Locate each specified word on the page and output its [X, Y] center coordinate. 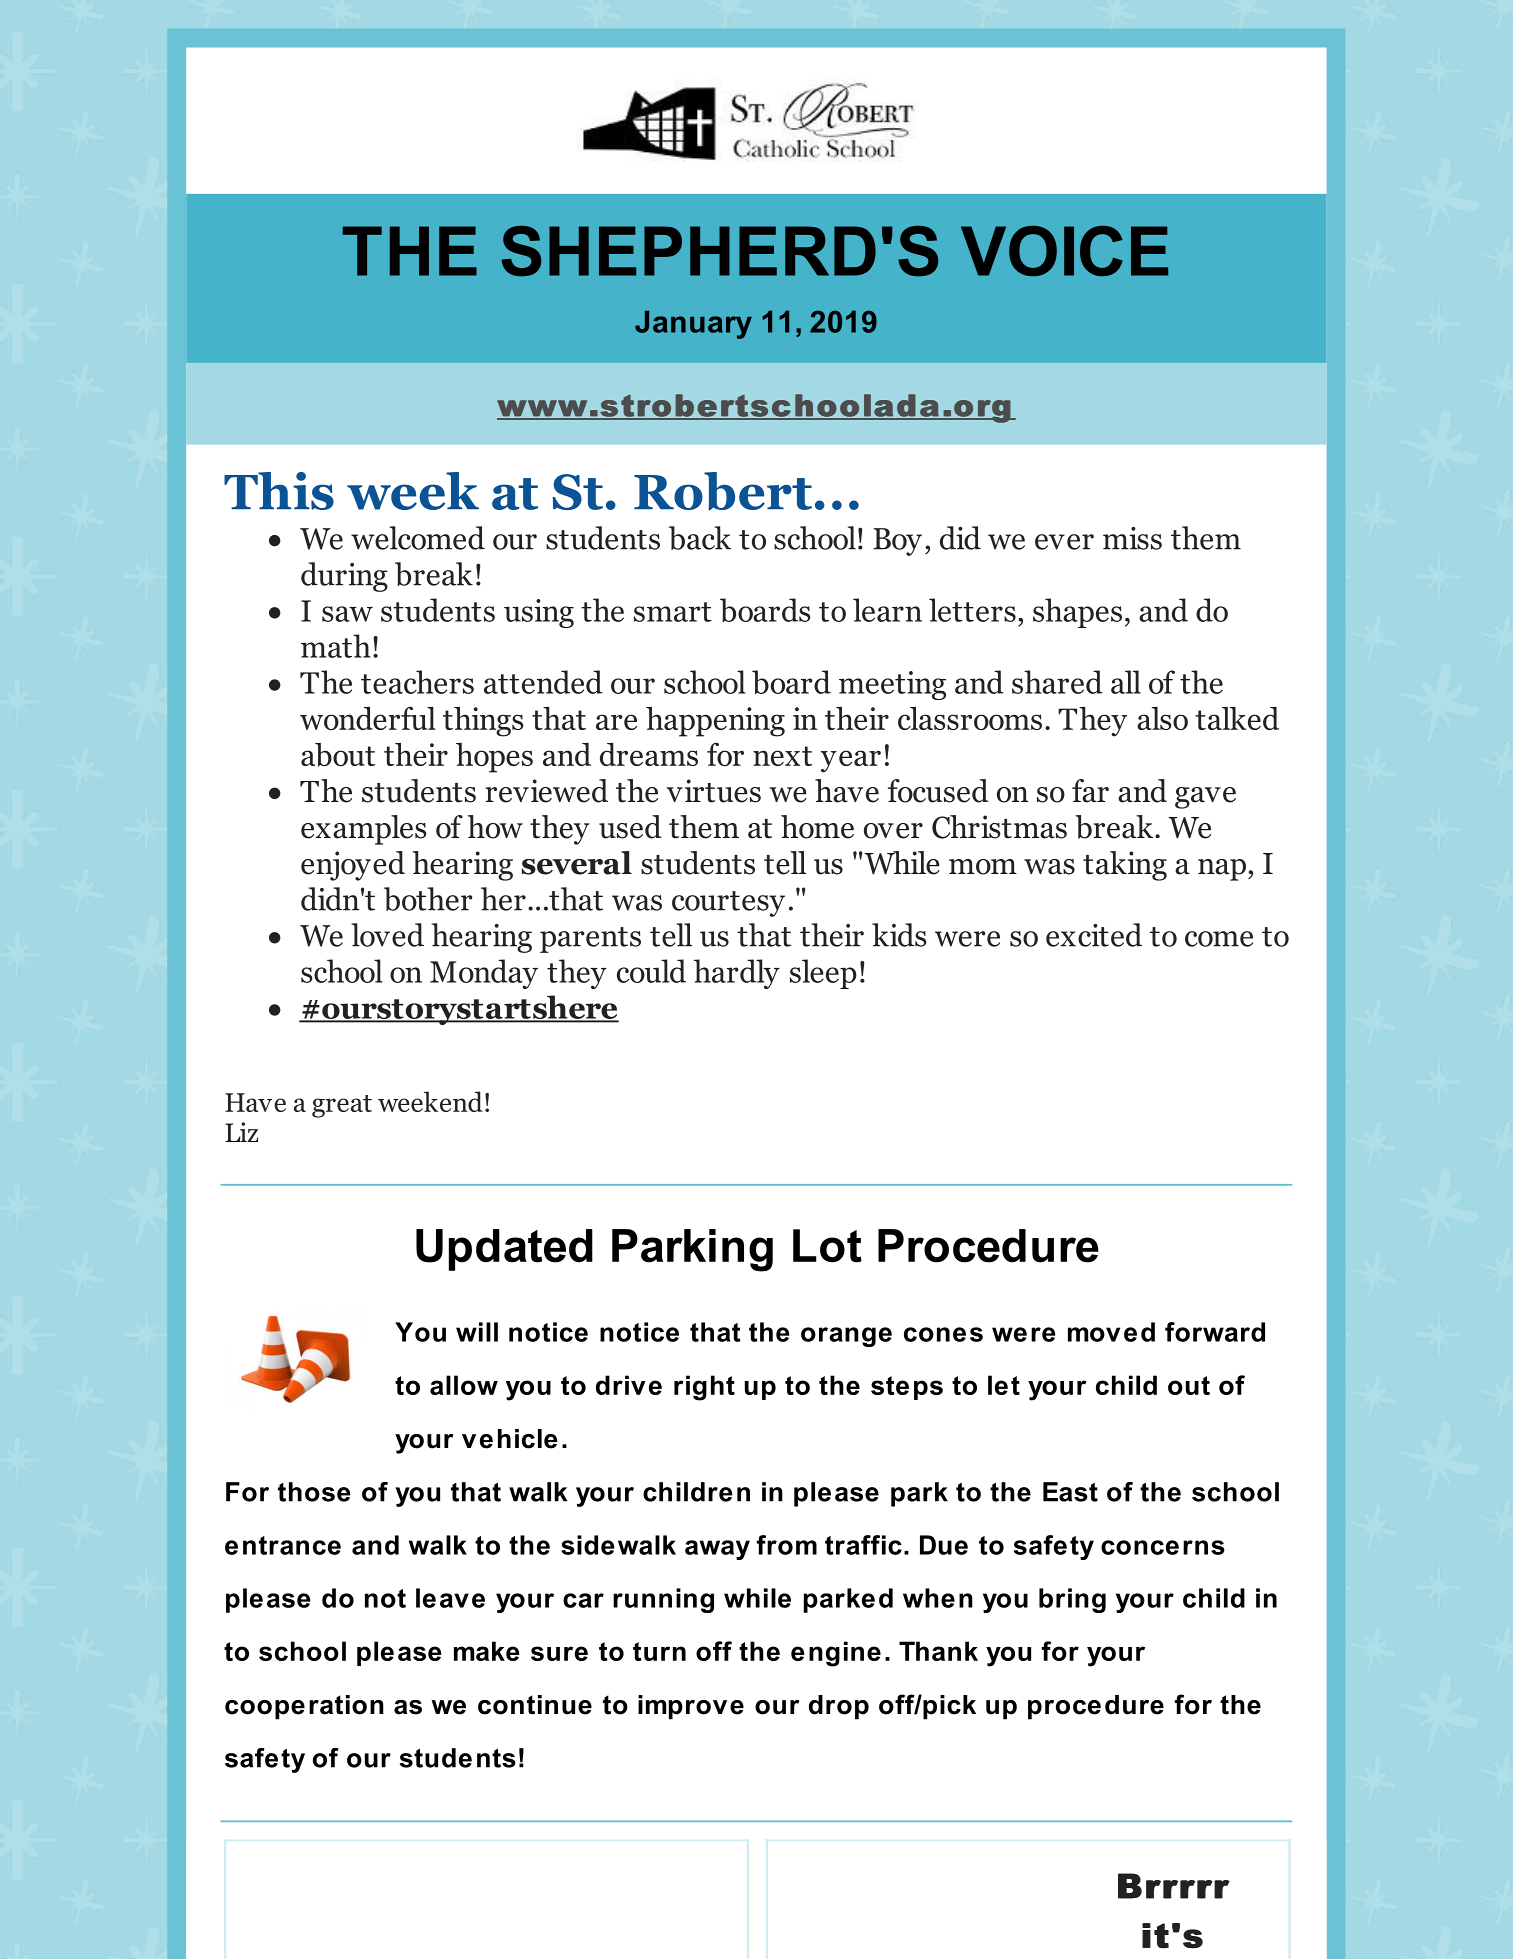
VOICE [1064, 251]
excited [1094, 935]
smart [673, 612]
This [279, 491]
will [477, 1332]
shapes [1077, 613]
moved [1111, 1332]
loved [387, 935]
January [693, 325]
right [704, 1388]
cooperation [304, 1707]
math [336, 646]
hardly [737, 974]
